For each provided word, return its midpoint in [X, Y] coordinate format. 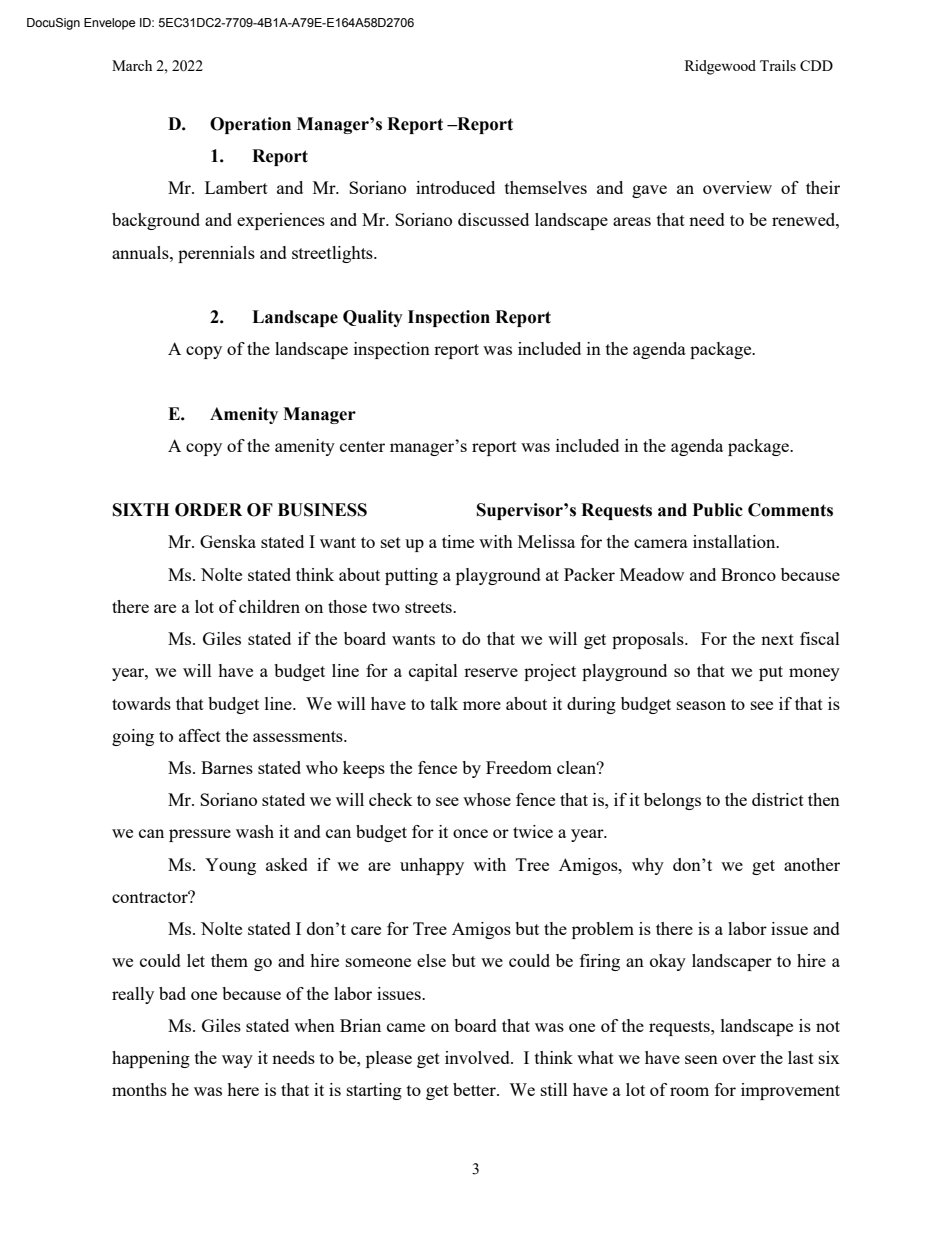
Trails [778, 65]
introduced [455, 187]
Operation [250, 125]
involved [478, 1057]
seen [701, 1059]
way [237, 1061]
